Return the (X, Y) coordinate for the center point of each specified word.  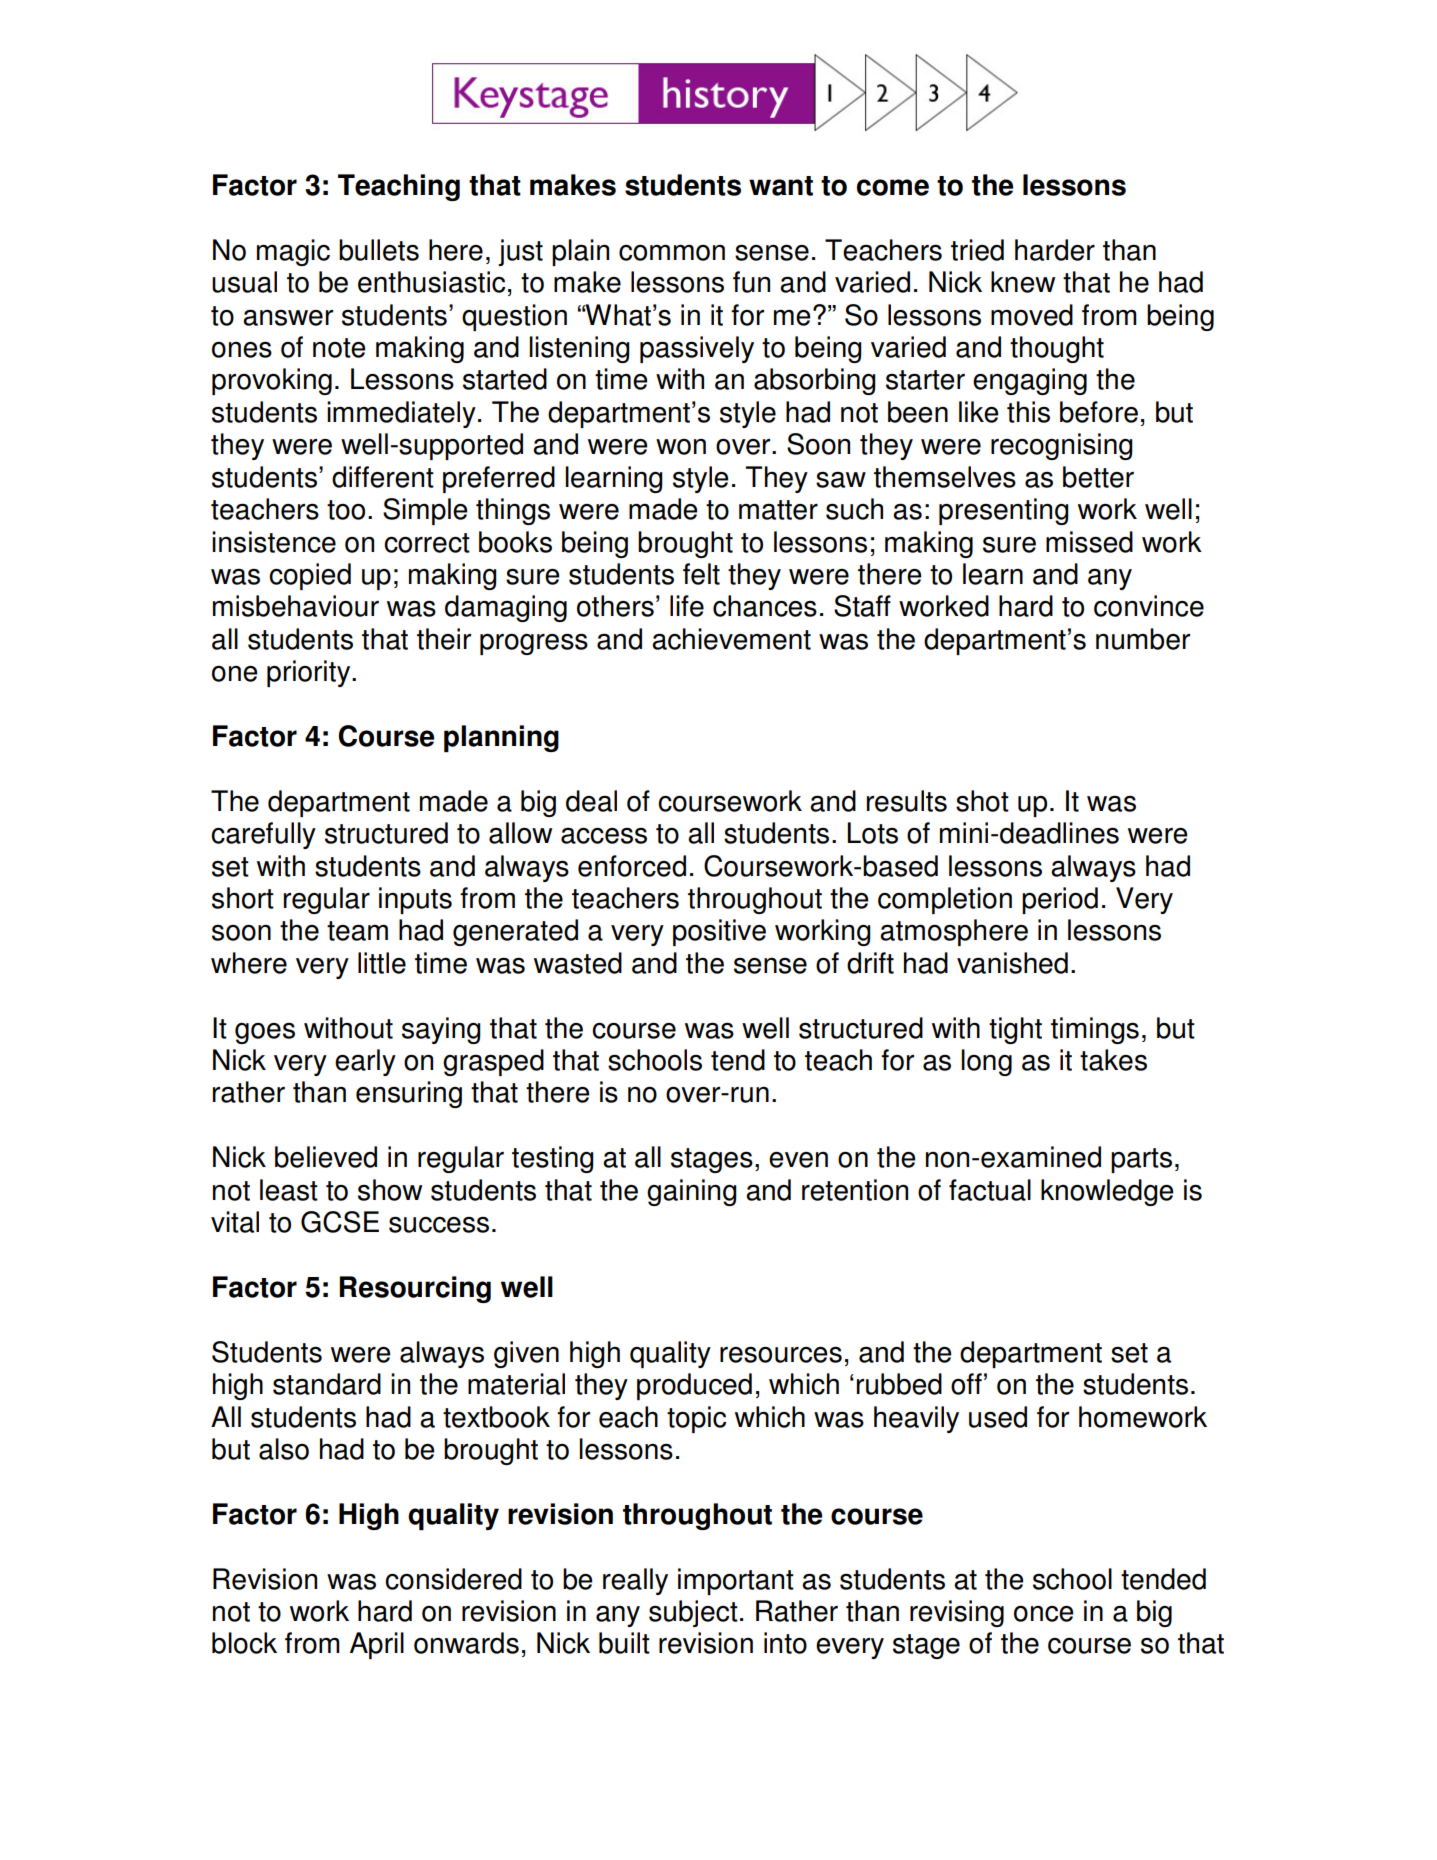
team (357, 931)
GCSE (340, 1222)
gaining (692, 1192)
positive (719, 932)
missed (1089, 542)
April (377, 1645)
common (672, 253)
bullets (379, 250)
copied (310, 576)
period (1060, 900)
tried (977, 250)
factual (990, 1190)
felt (701, 574)
